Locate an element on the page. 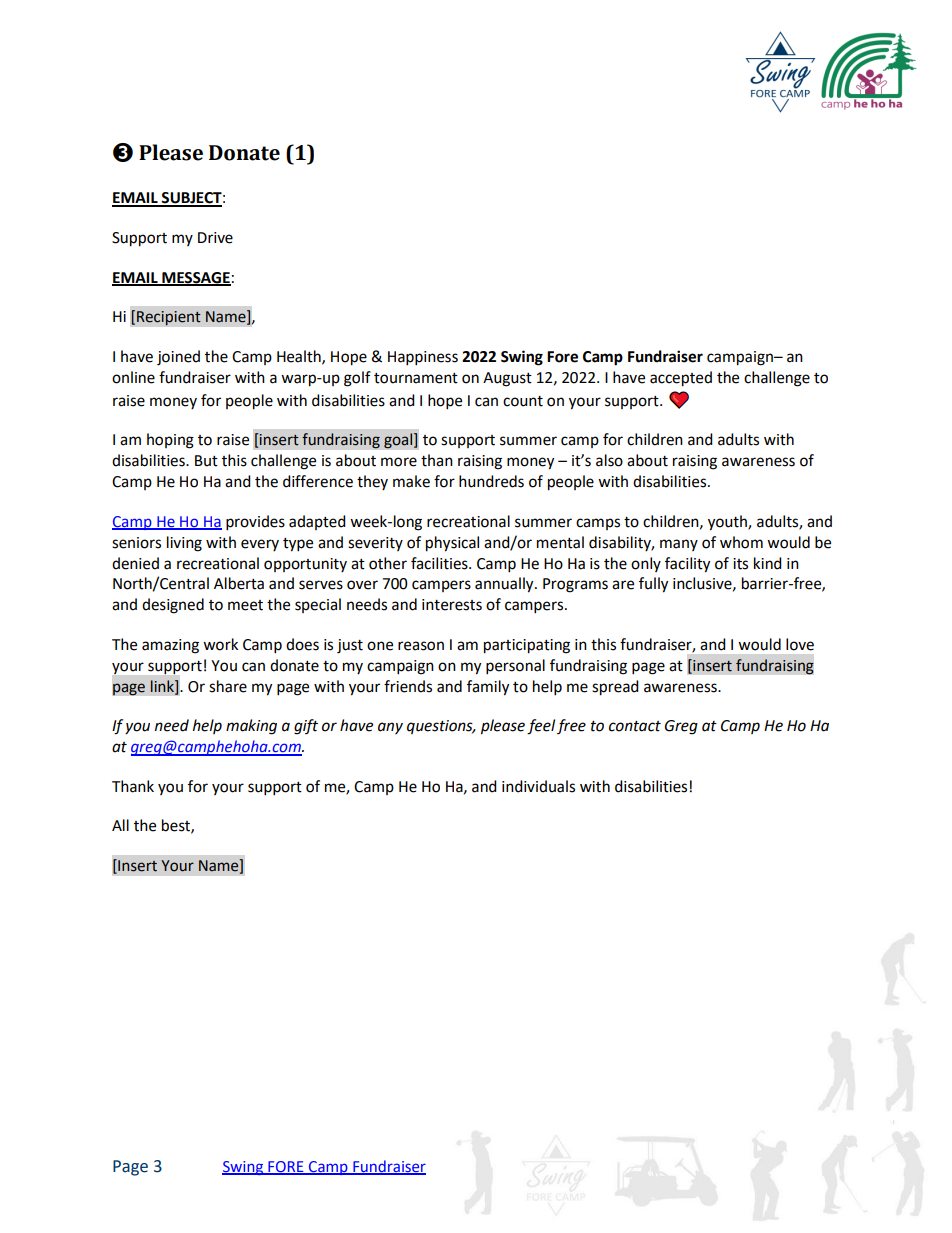 The width and height of the image is (952, 1233). provides is located at coordinates (255, 523).
